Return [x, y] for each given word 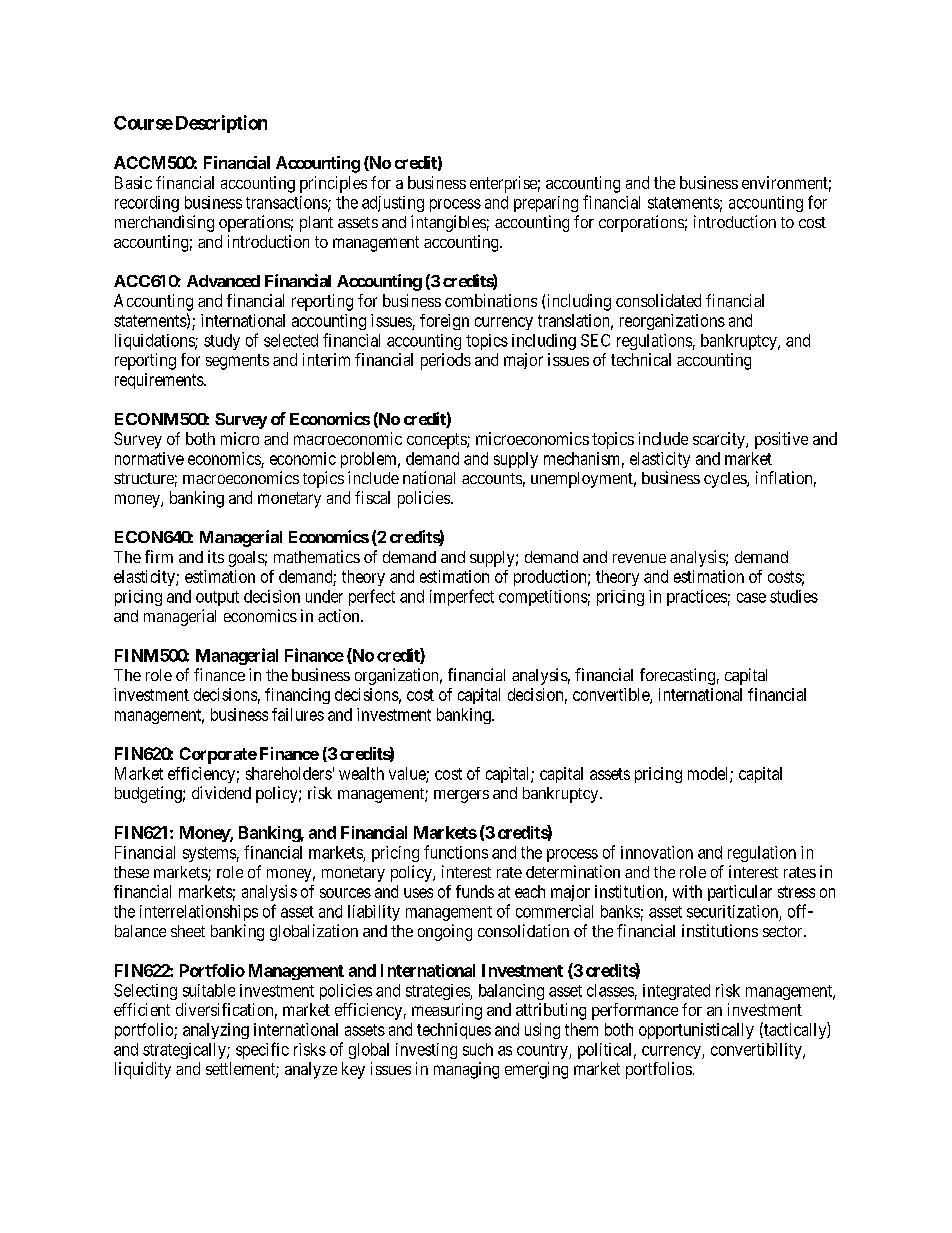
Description [221, 124]
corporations [641, 223]
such [478, 1049]
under [324, 596]
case [751, 598]
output [217, 598]
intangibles [448, 223]
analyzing [216, 1031]
